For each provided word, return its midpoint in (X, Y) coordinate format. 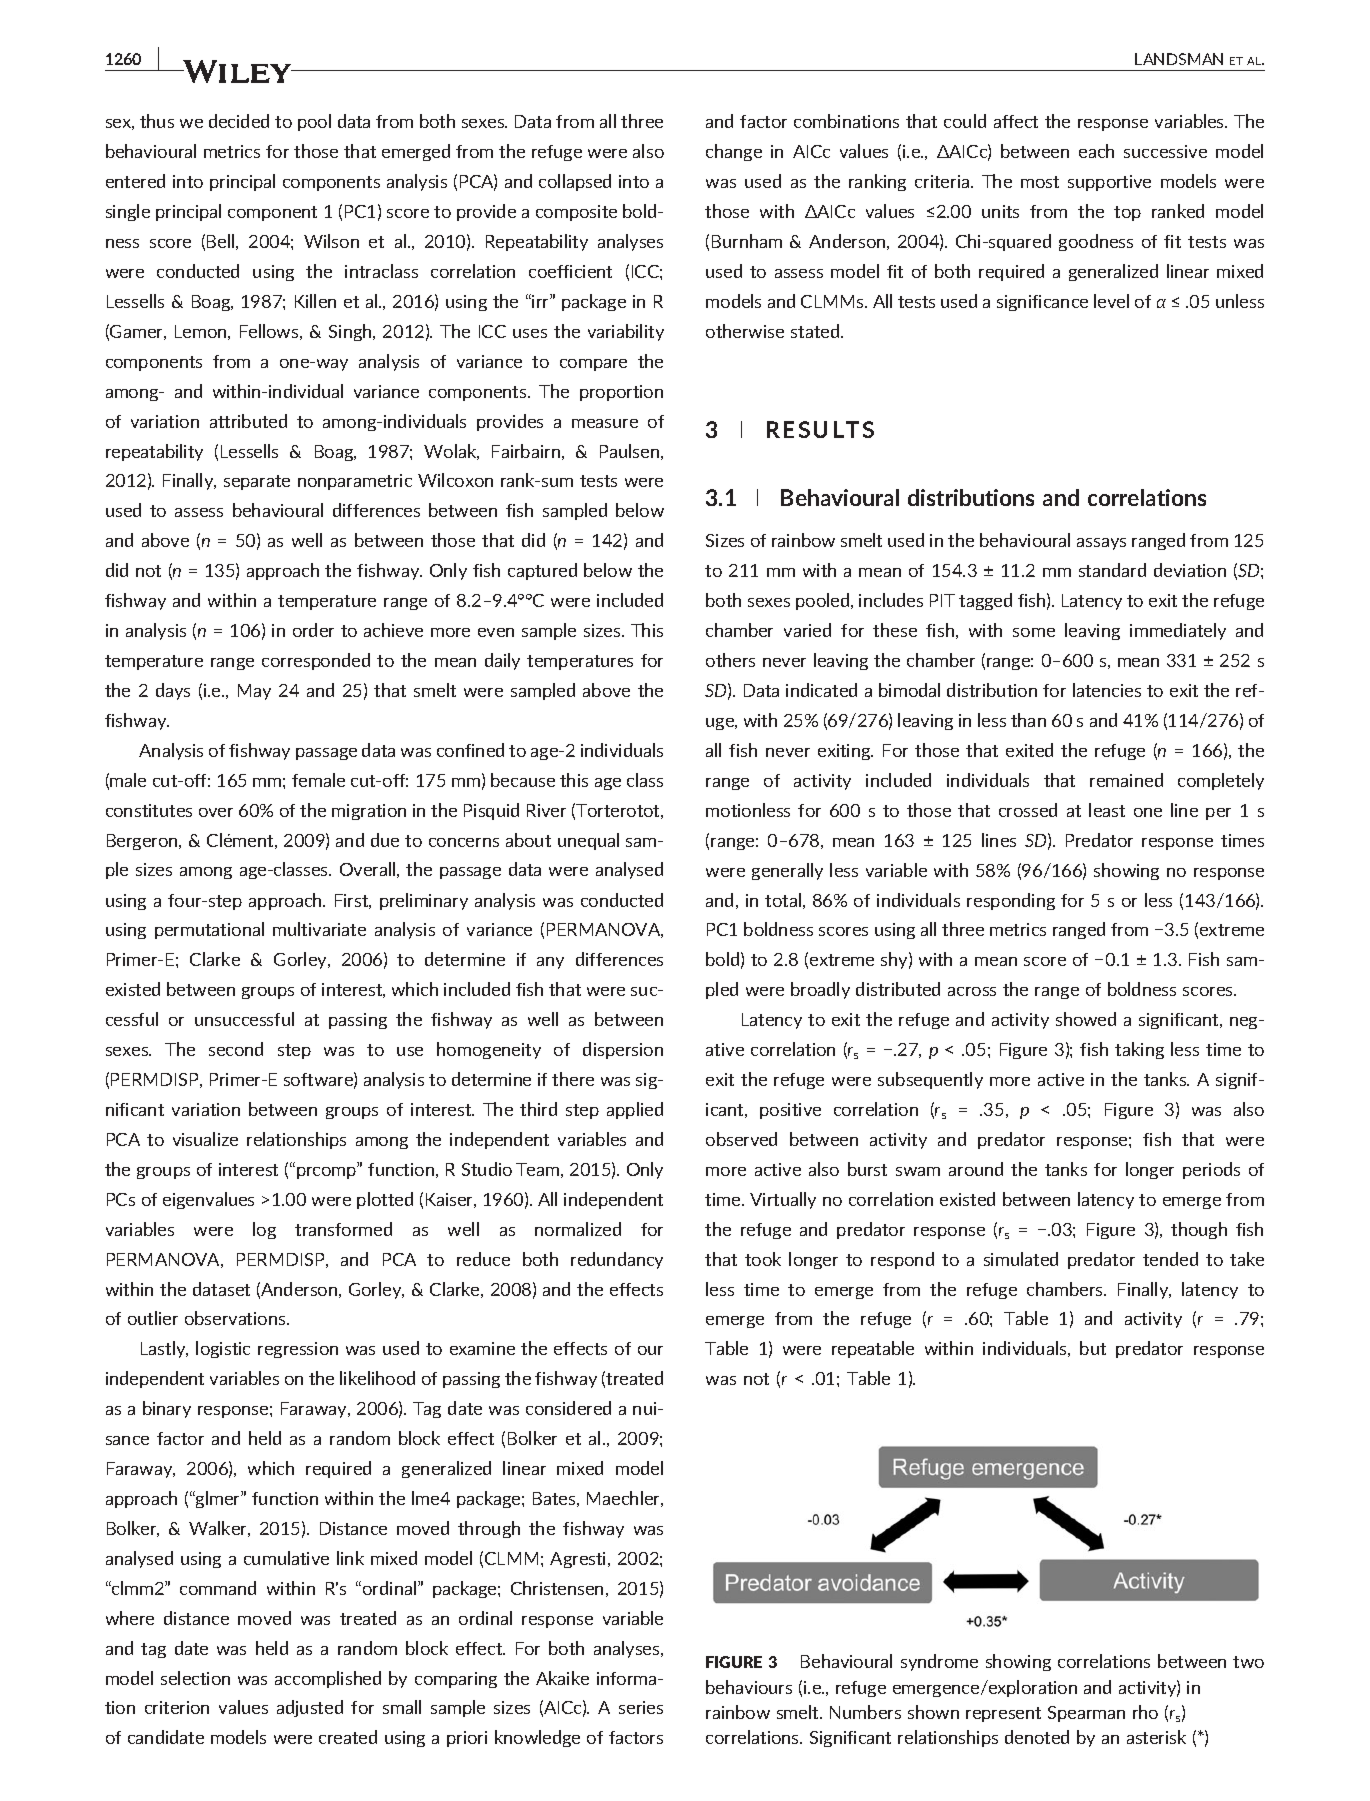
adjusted (310, 1708)
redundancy (617, 1260)
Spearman (1086, 1714)
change (734, 152)
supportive (1109, 183)
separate (257, 482)
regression (298, 1350)
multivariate (319, 929)
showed (1086, 1019)
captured (542, 571)
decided (239, 121)
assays (1101, 544)
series (641, 1707)
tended (1170, 1259)
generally (787, 871)
